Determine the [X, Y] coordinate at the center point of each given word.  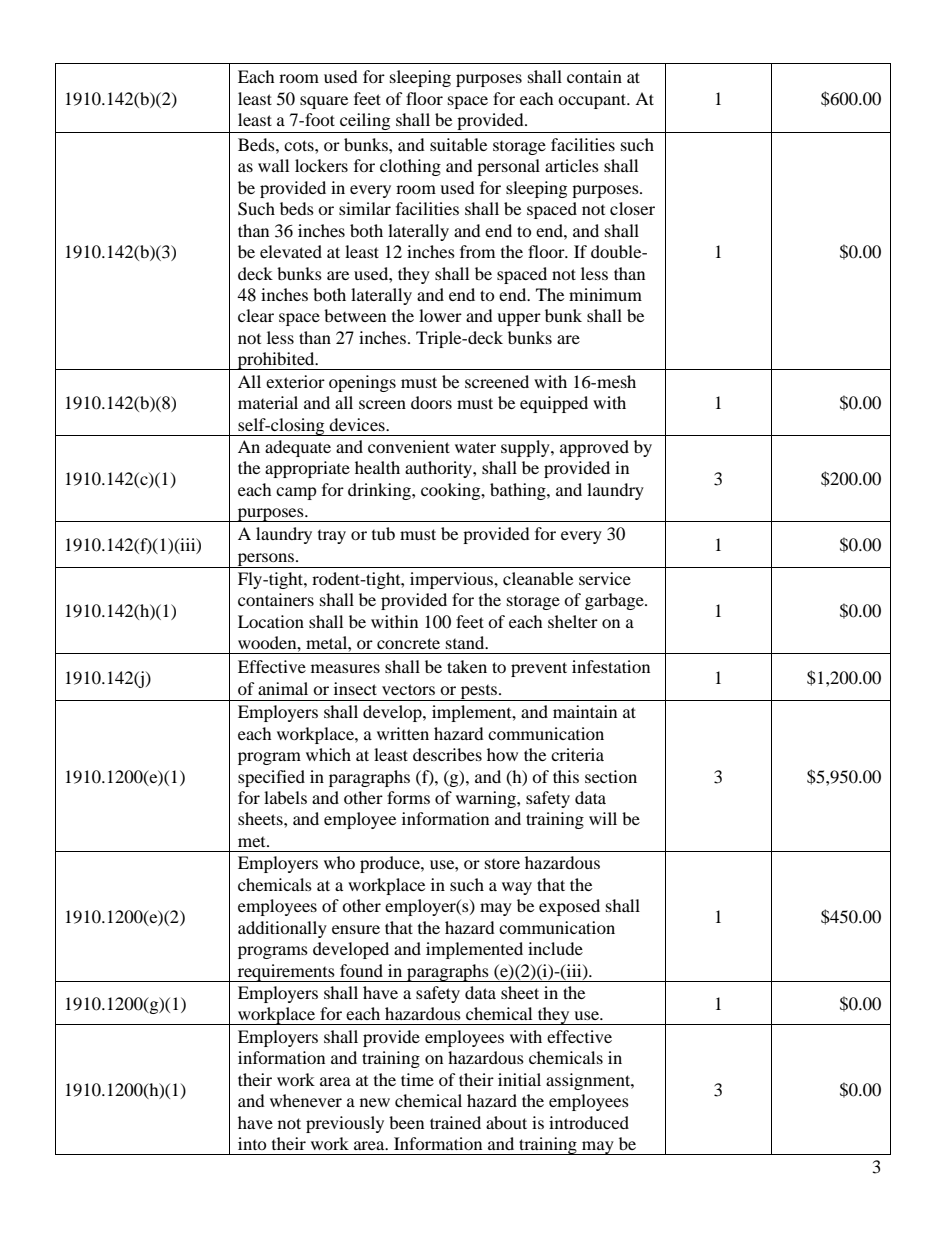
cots [300, 145]
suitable [458, 144]
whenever [306, 1100]
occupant [593, 101]
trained [455, 1122]
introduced [589, 1122]
